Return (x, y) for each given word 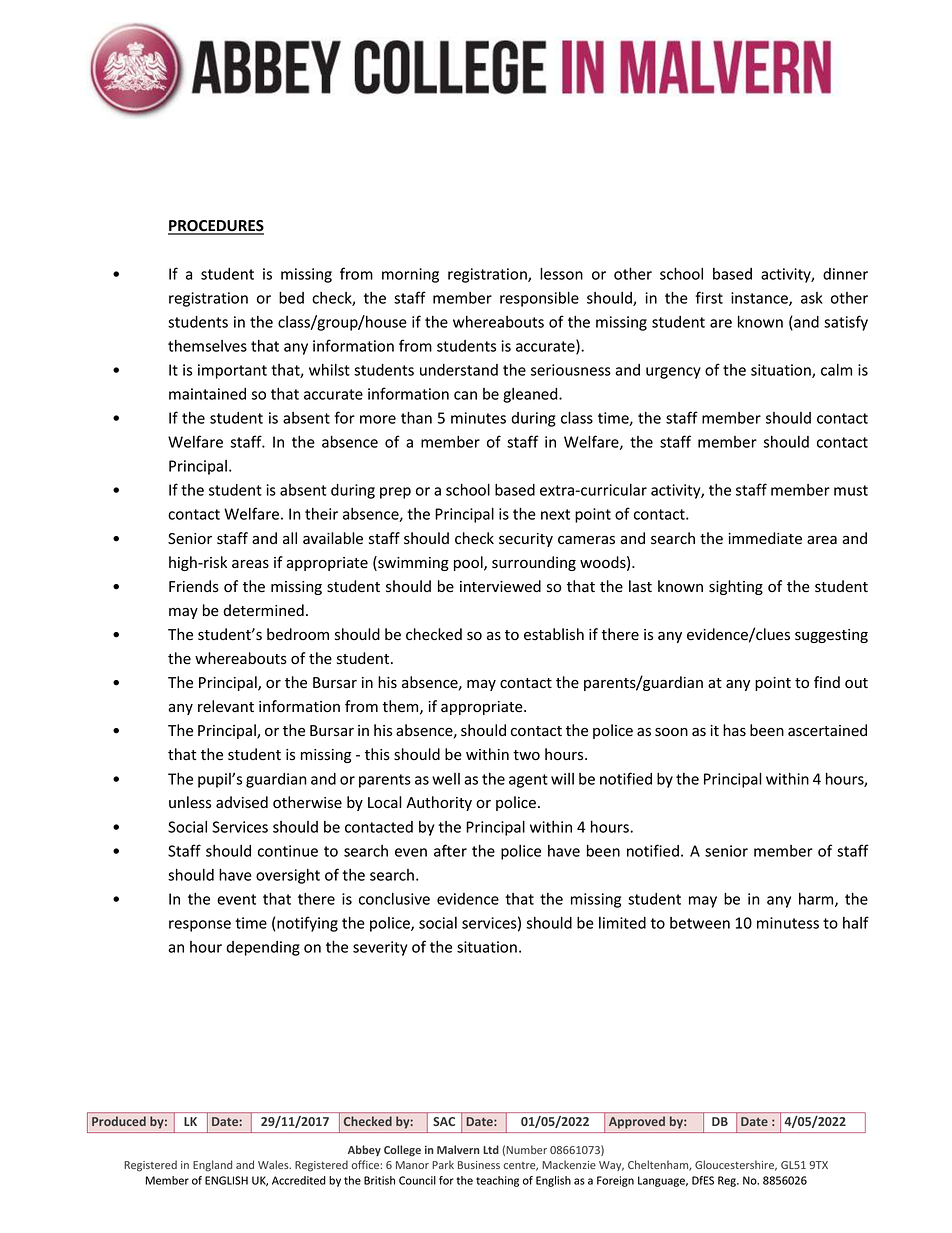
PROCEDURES (216, 227)
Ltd (491, 1149)
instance (760, 299)
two (526, 755)
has (734, 730)
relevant (226, 706)
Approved (636, 1122)
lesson (561, 273)
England (212, 1166)
